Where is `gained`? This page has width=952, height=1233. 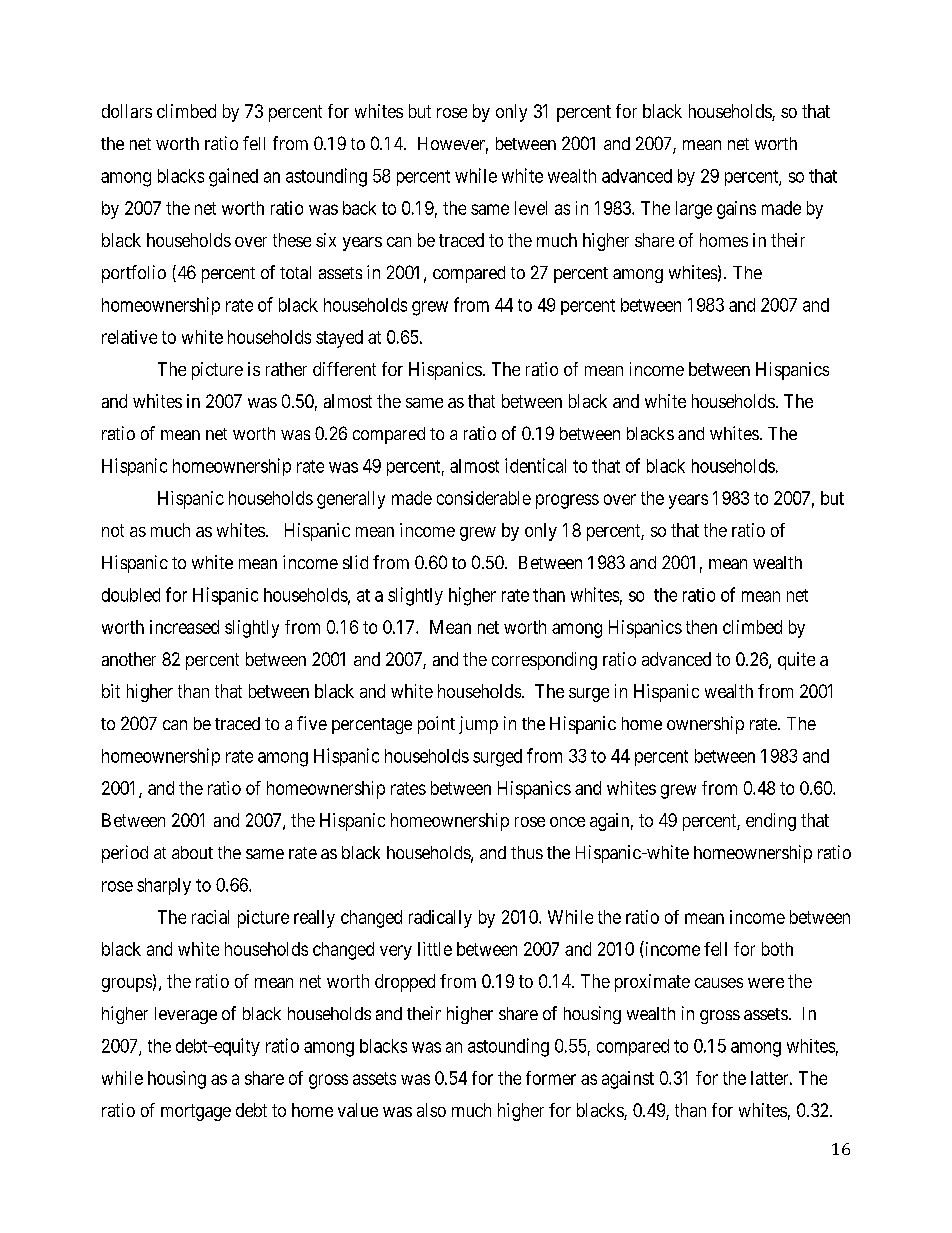 gained is located at coordinates (233, 177).
